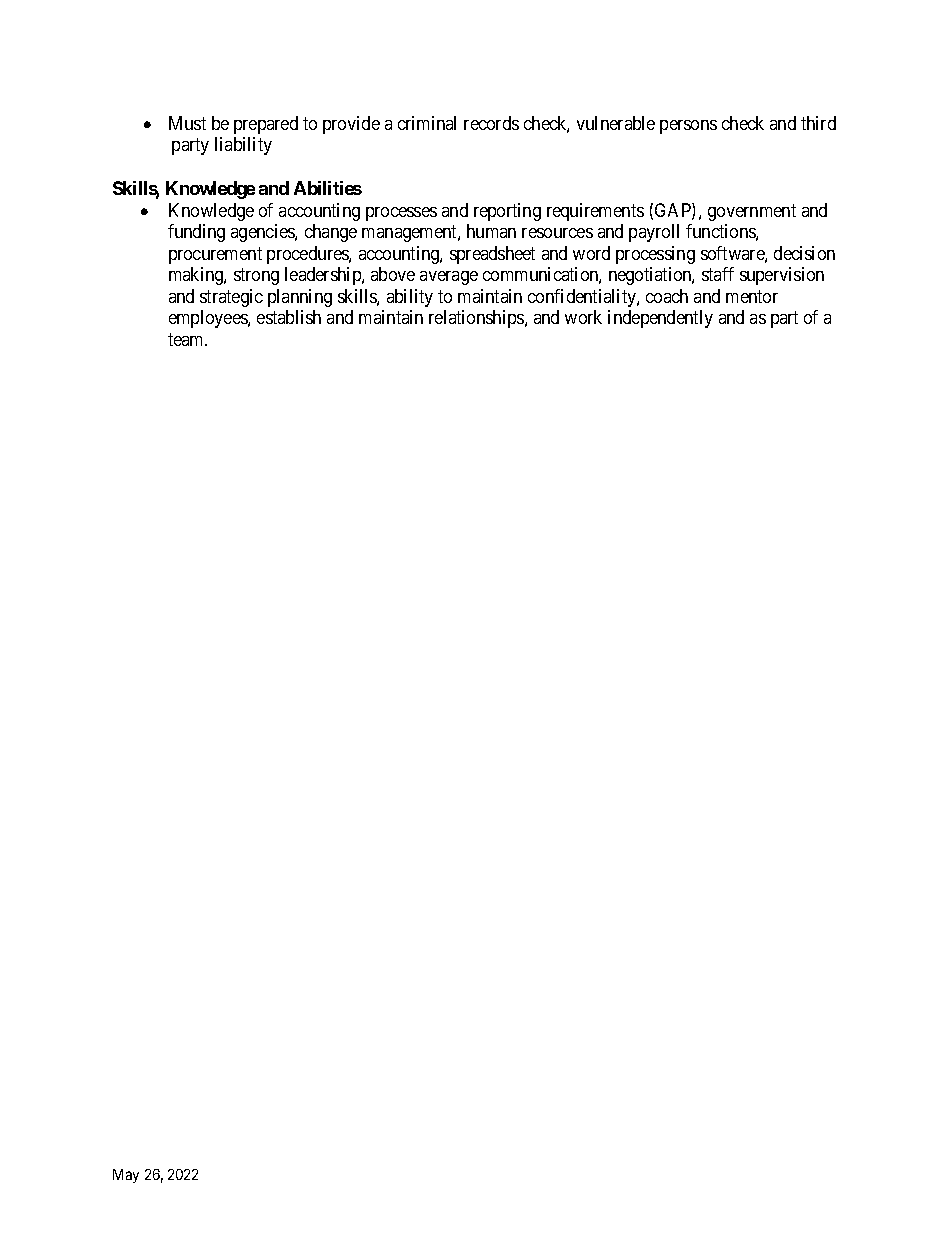  What do you see at coordinates (660, 319) in the page?
I see `independently` at bounding box center [660, 319].
